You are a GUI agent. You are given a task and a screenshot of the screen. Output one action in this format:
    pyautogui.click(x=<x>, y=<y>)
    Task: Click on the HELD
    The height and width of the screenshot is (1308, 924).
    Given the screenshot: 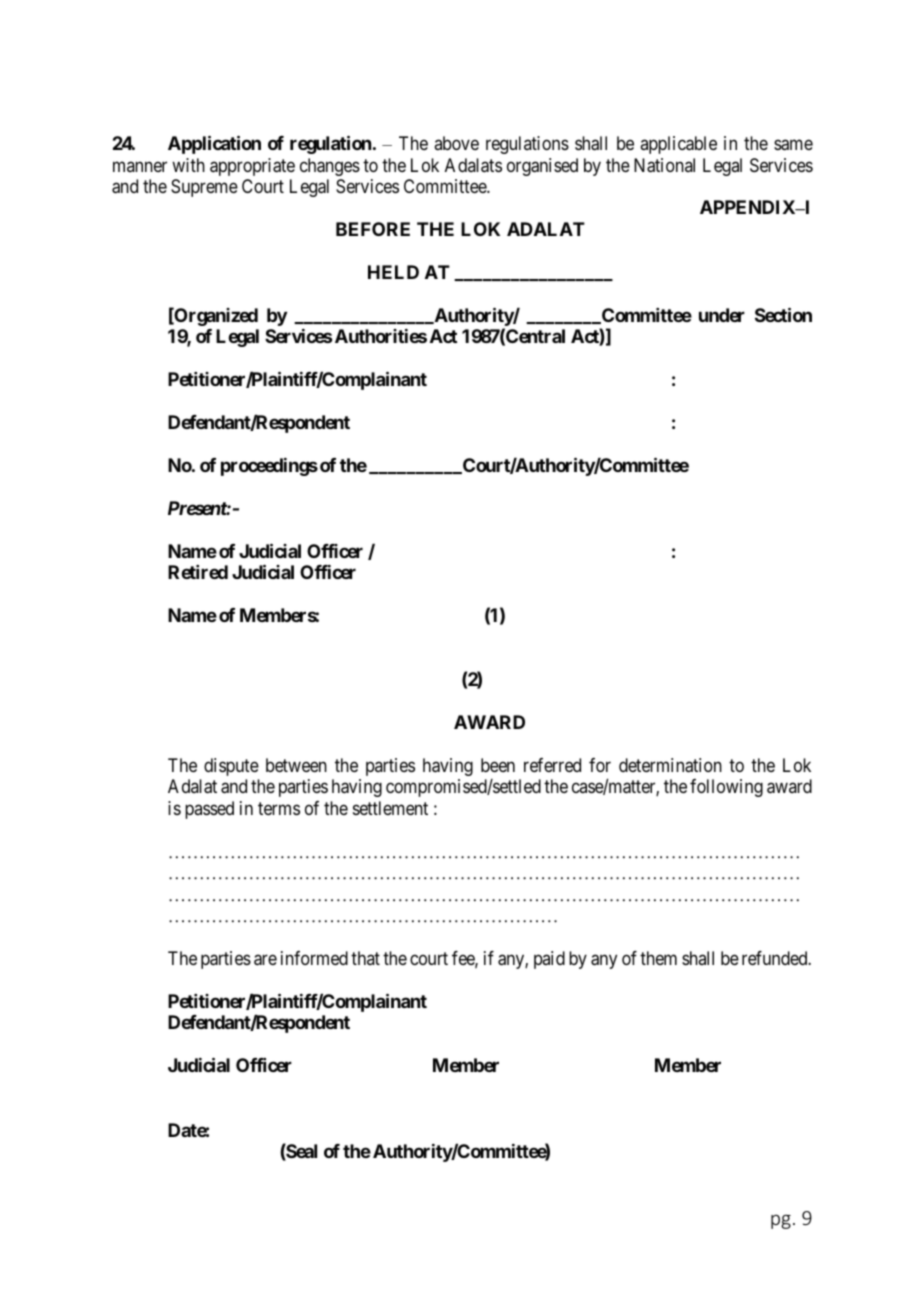 What is the action you would take?
    pyautogui.click(x=393, y=272)
